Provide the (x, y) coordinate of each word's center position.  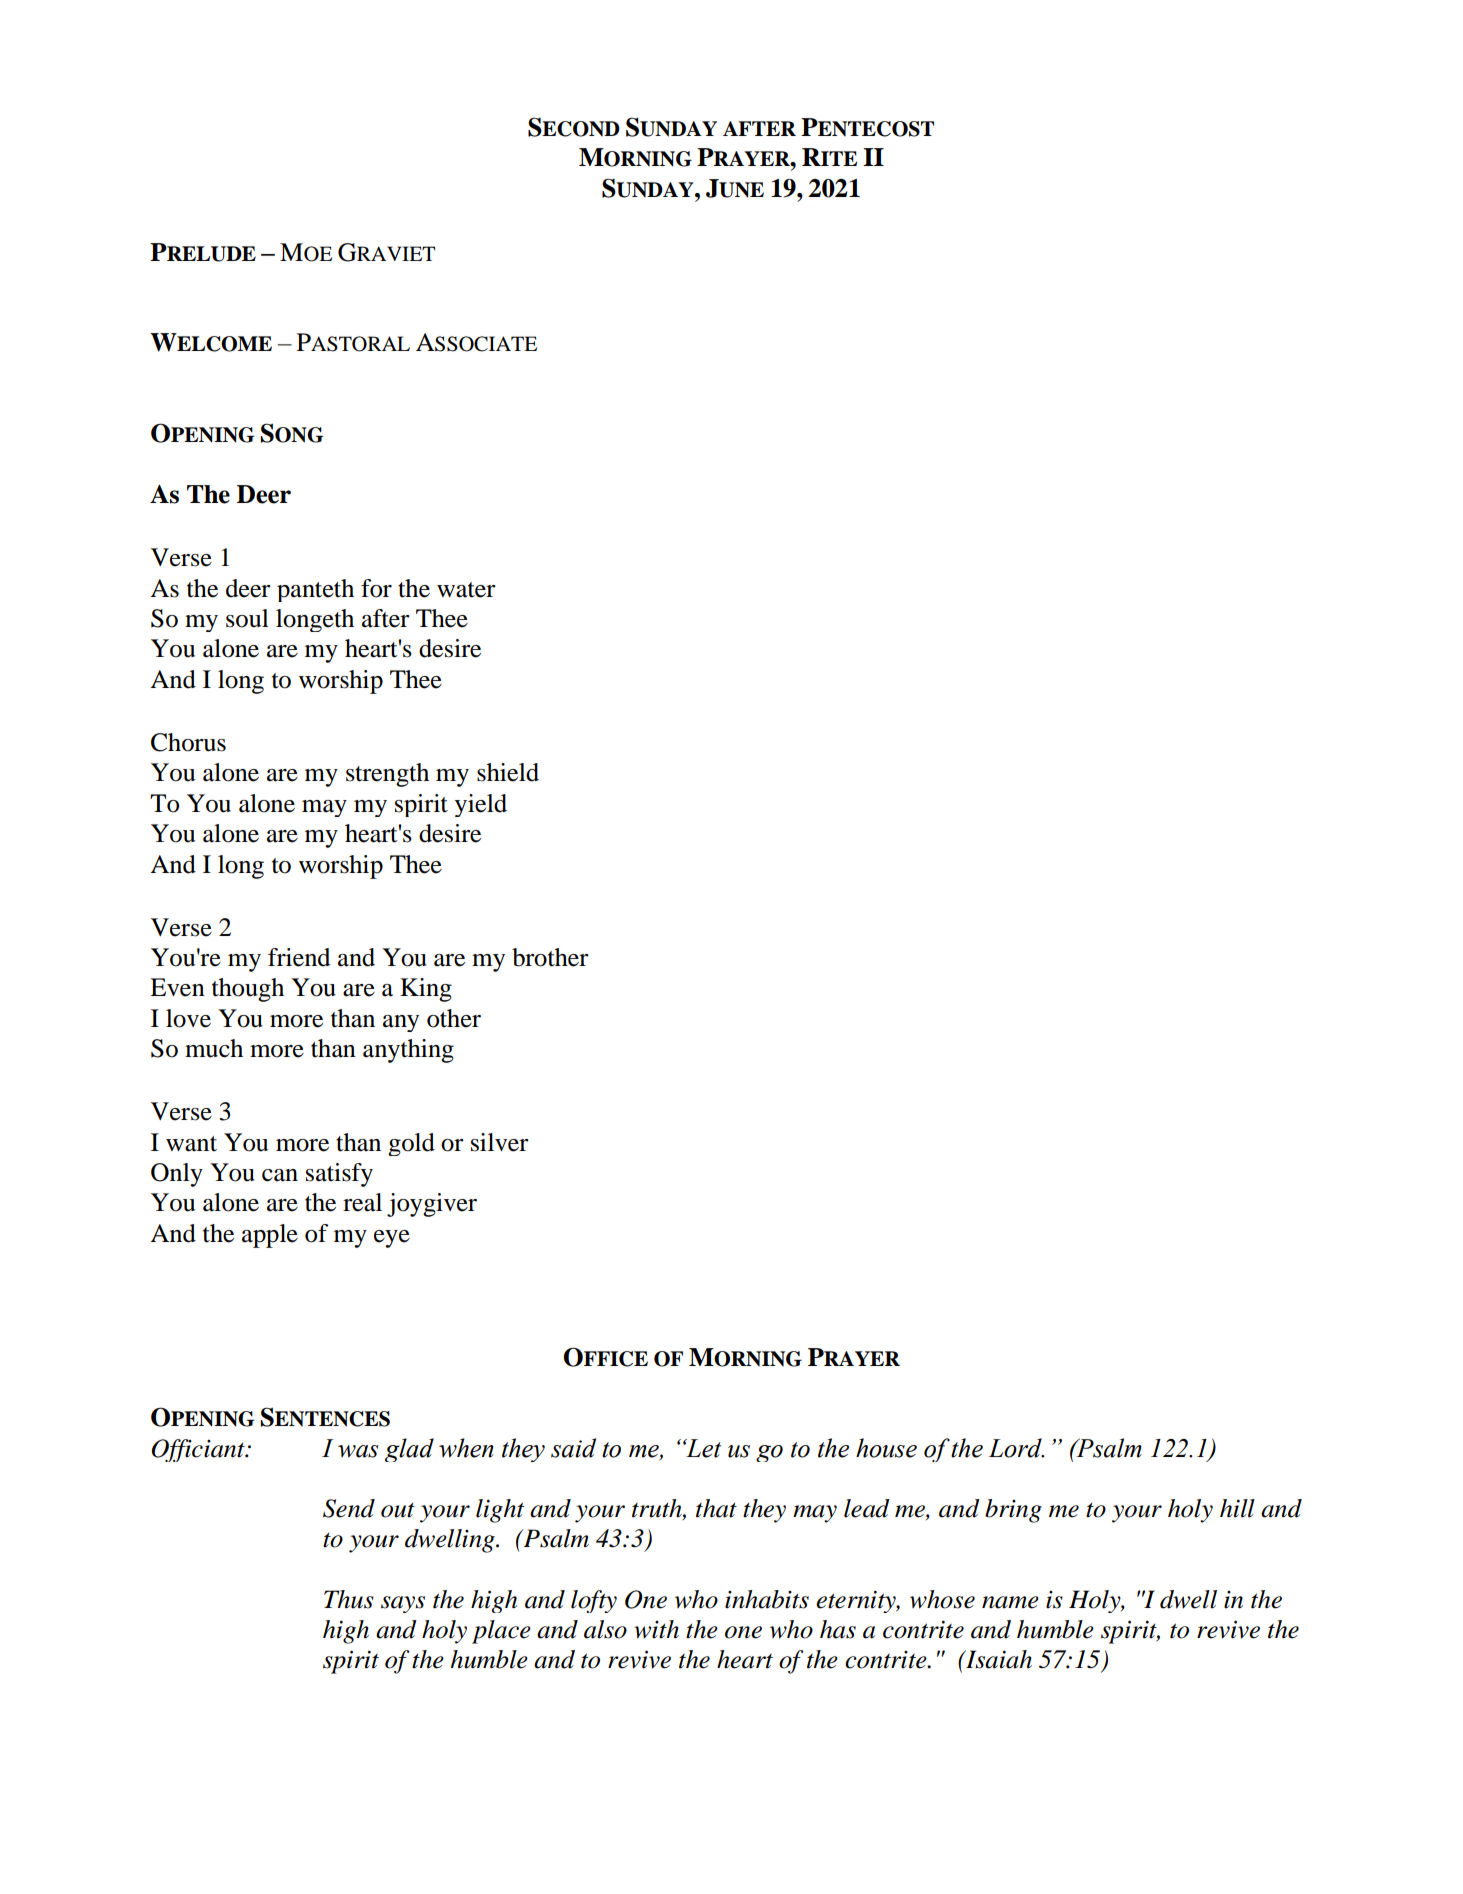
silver (500, 1142)
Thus (349, 1599)
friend (299, 957)
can (280, 1175)
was (358, 1451)
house (886, 1448)
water (466, 590)
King (426, 990)
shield (508, 772)
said (573, 1448)
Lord (1016, 1448)
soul (247, 618)
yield (481, 805)
